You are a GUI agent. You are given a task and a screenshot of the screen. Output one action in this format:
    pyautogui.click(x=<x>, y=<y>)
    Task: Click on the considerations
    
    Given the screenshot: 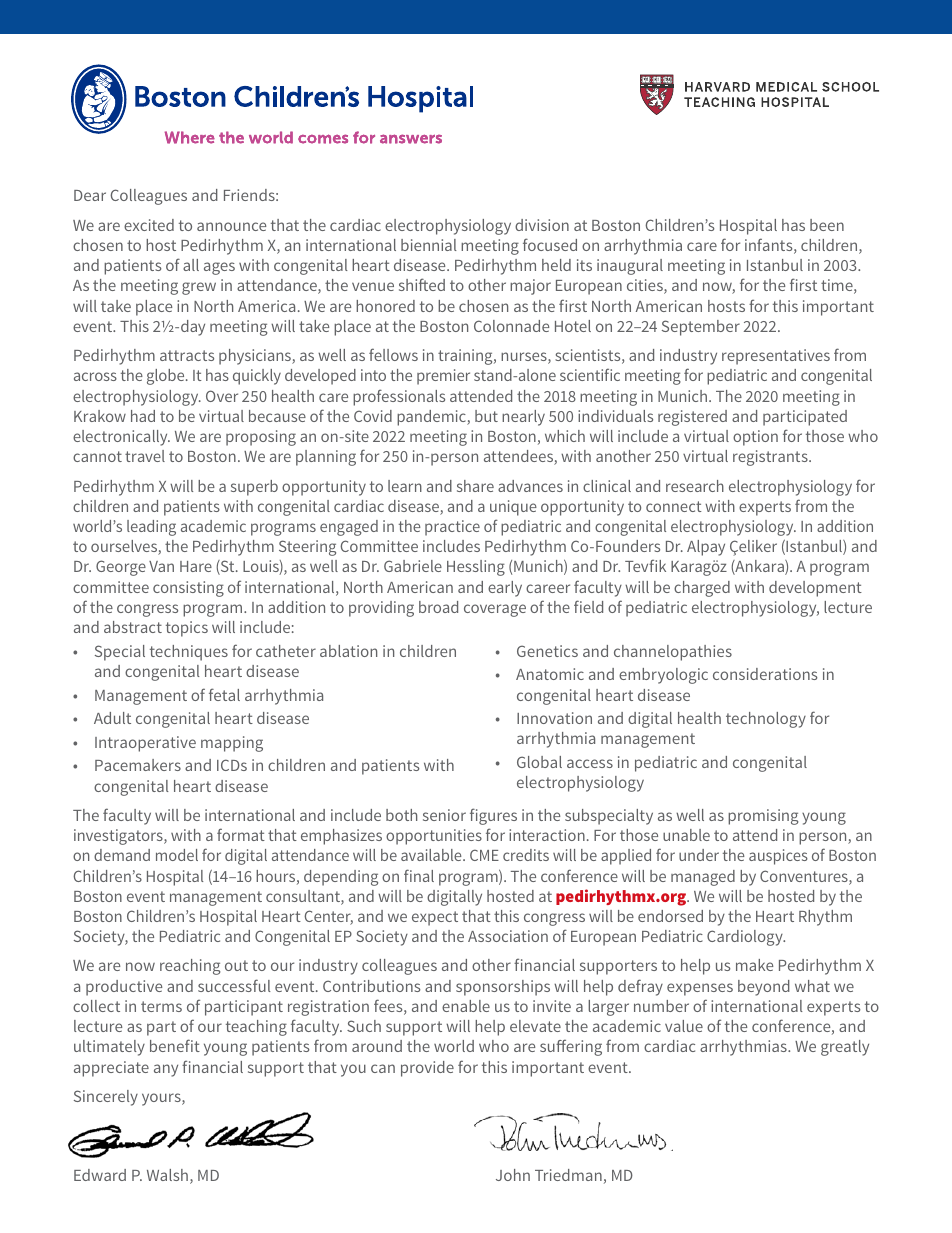 What is the action you would take?
    pyautogui.click(x=765, y=674)
